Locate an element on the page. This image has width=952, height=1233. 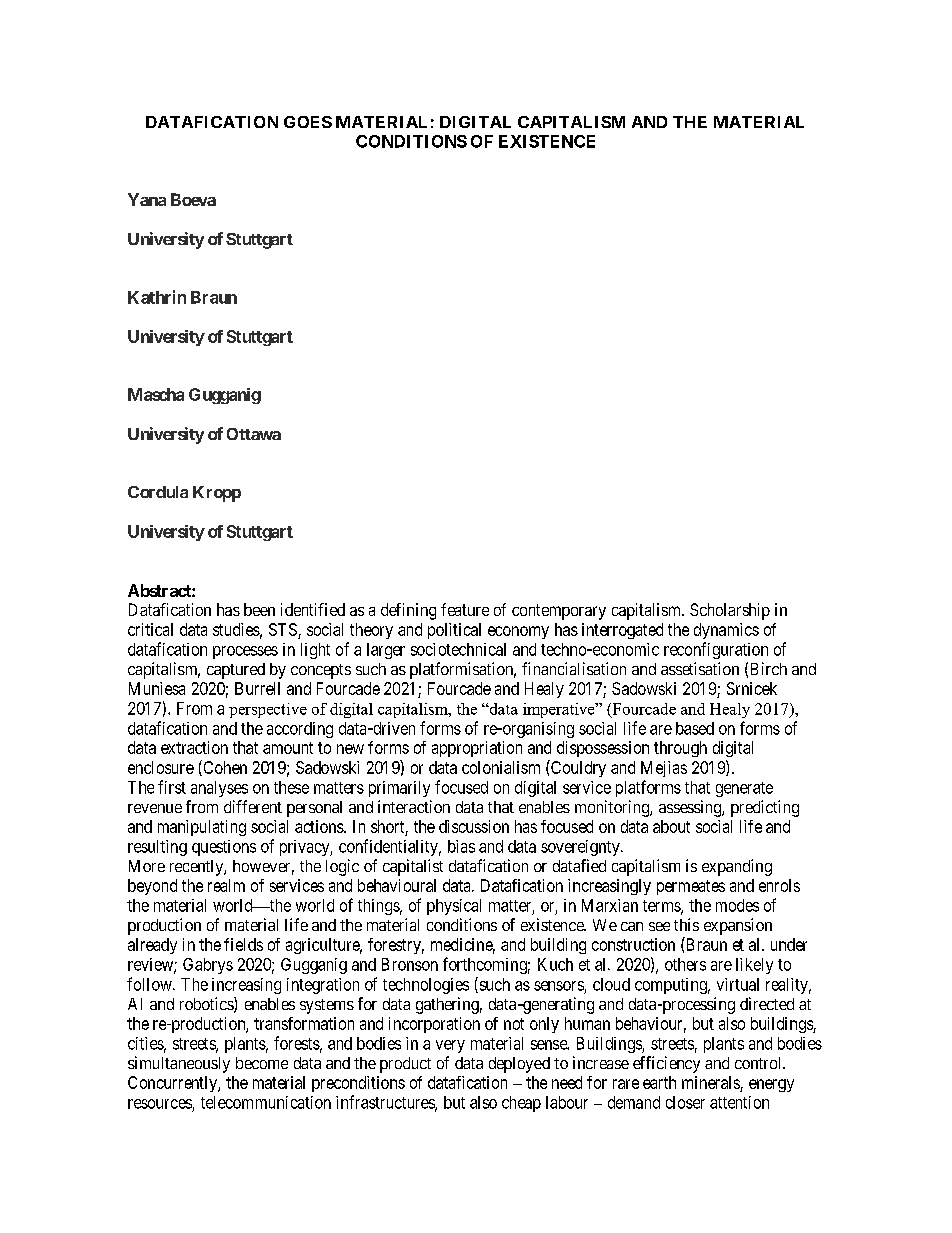
expanding is located at coordinates (737, 867).
